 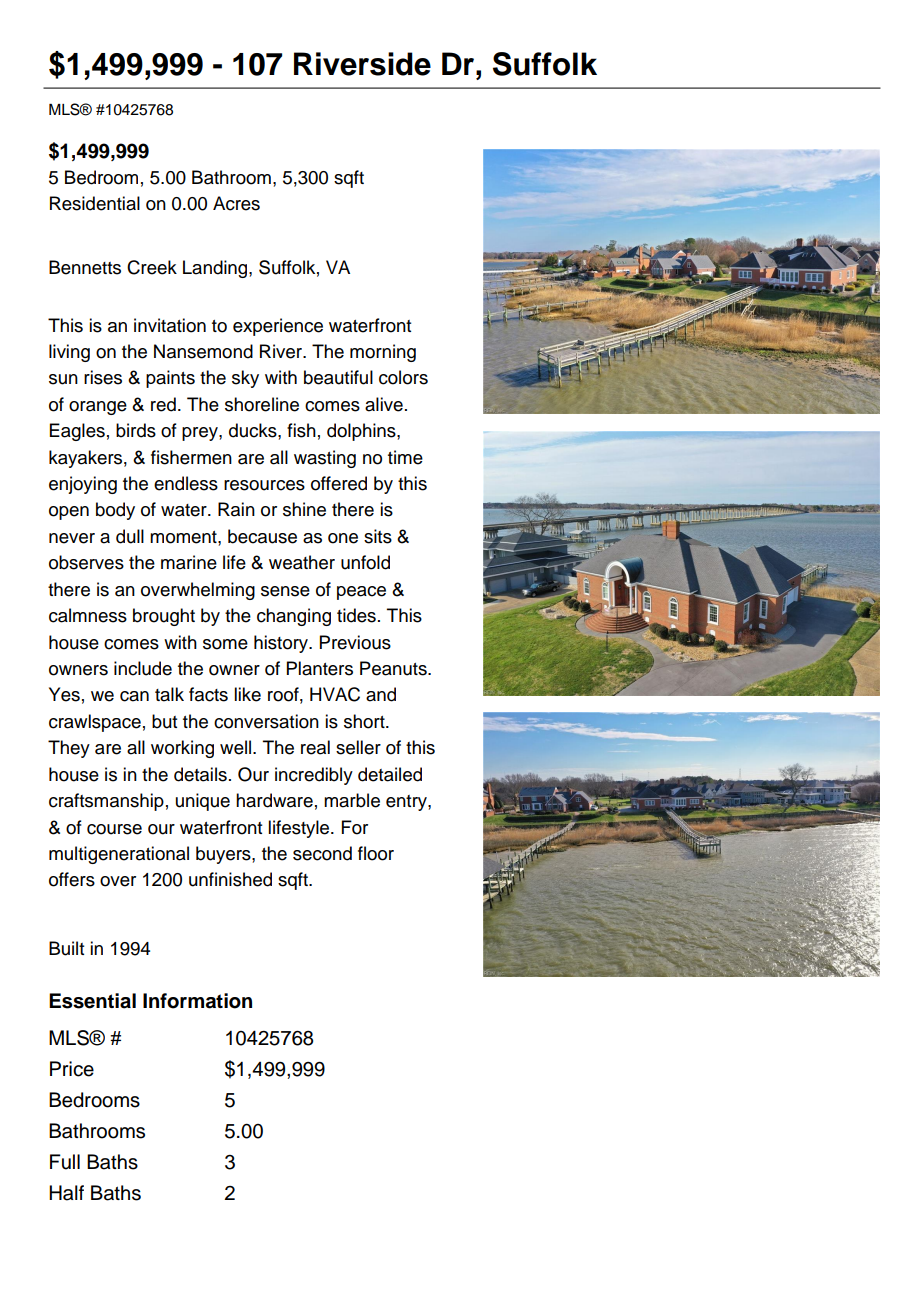 I want to click on observes, so click(x=86, y=562).
